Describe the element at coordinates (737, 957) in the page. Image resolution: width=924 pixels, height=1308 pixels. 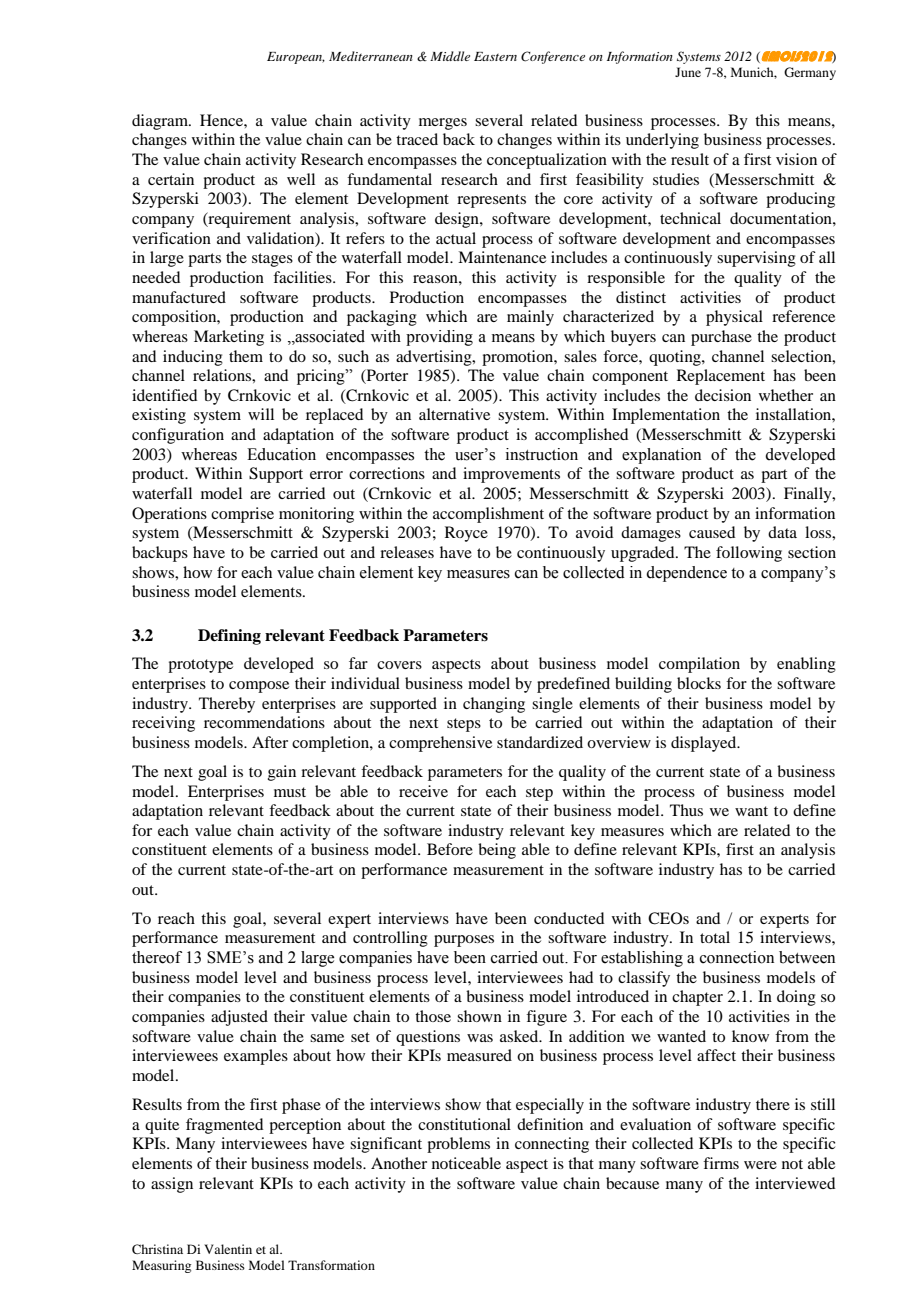
I see `connection` at that location.
